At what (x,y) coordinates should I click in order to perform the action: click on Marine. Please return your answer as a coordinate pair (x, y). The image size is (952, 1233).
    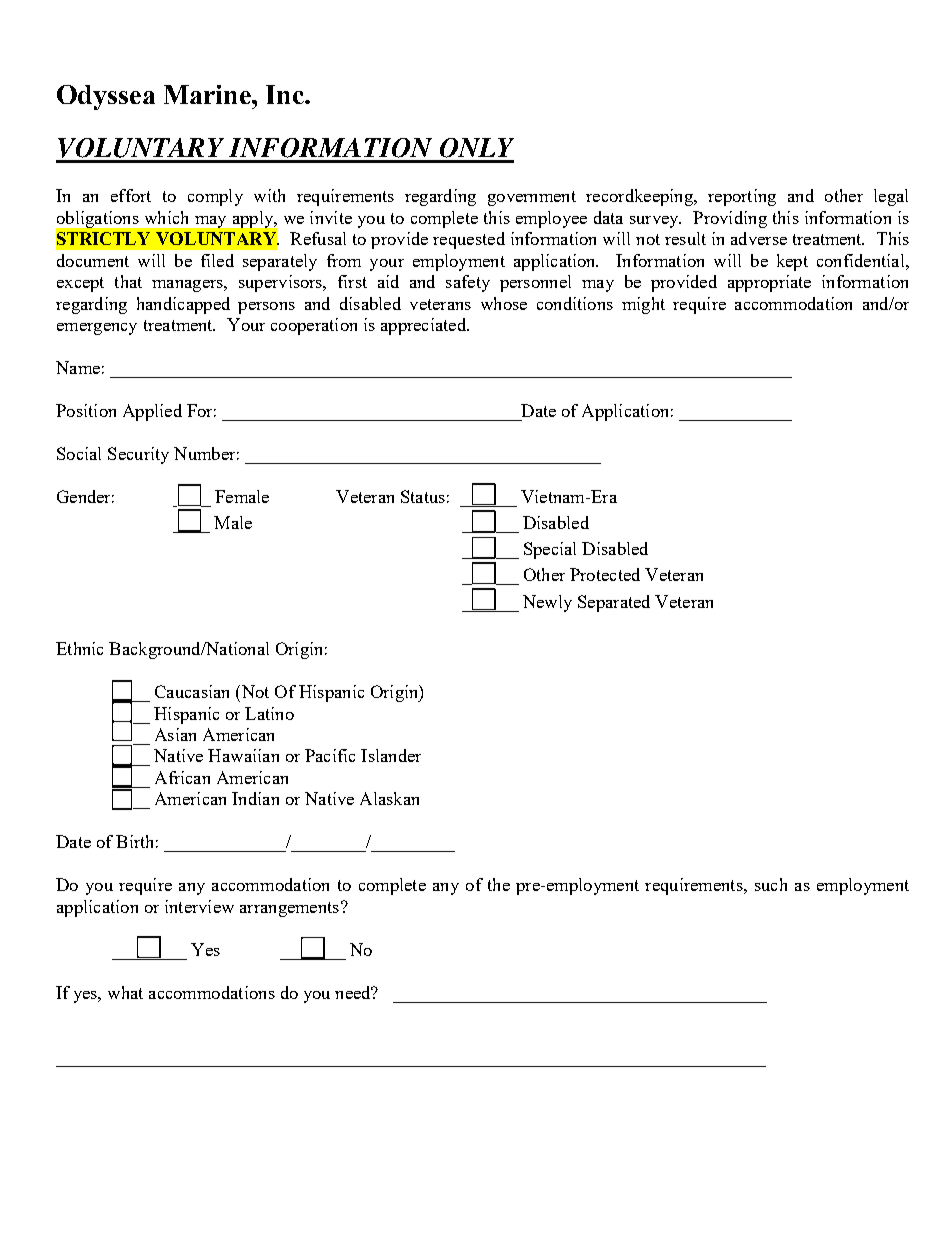
    Looking at the image, I should click on (208, 94).
